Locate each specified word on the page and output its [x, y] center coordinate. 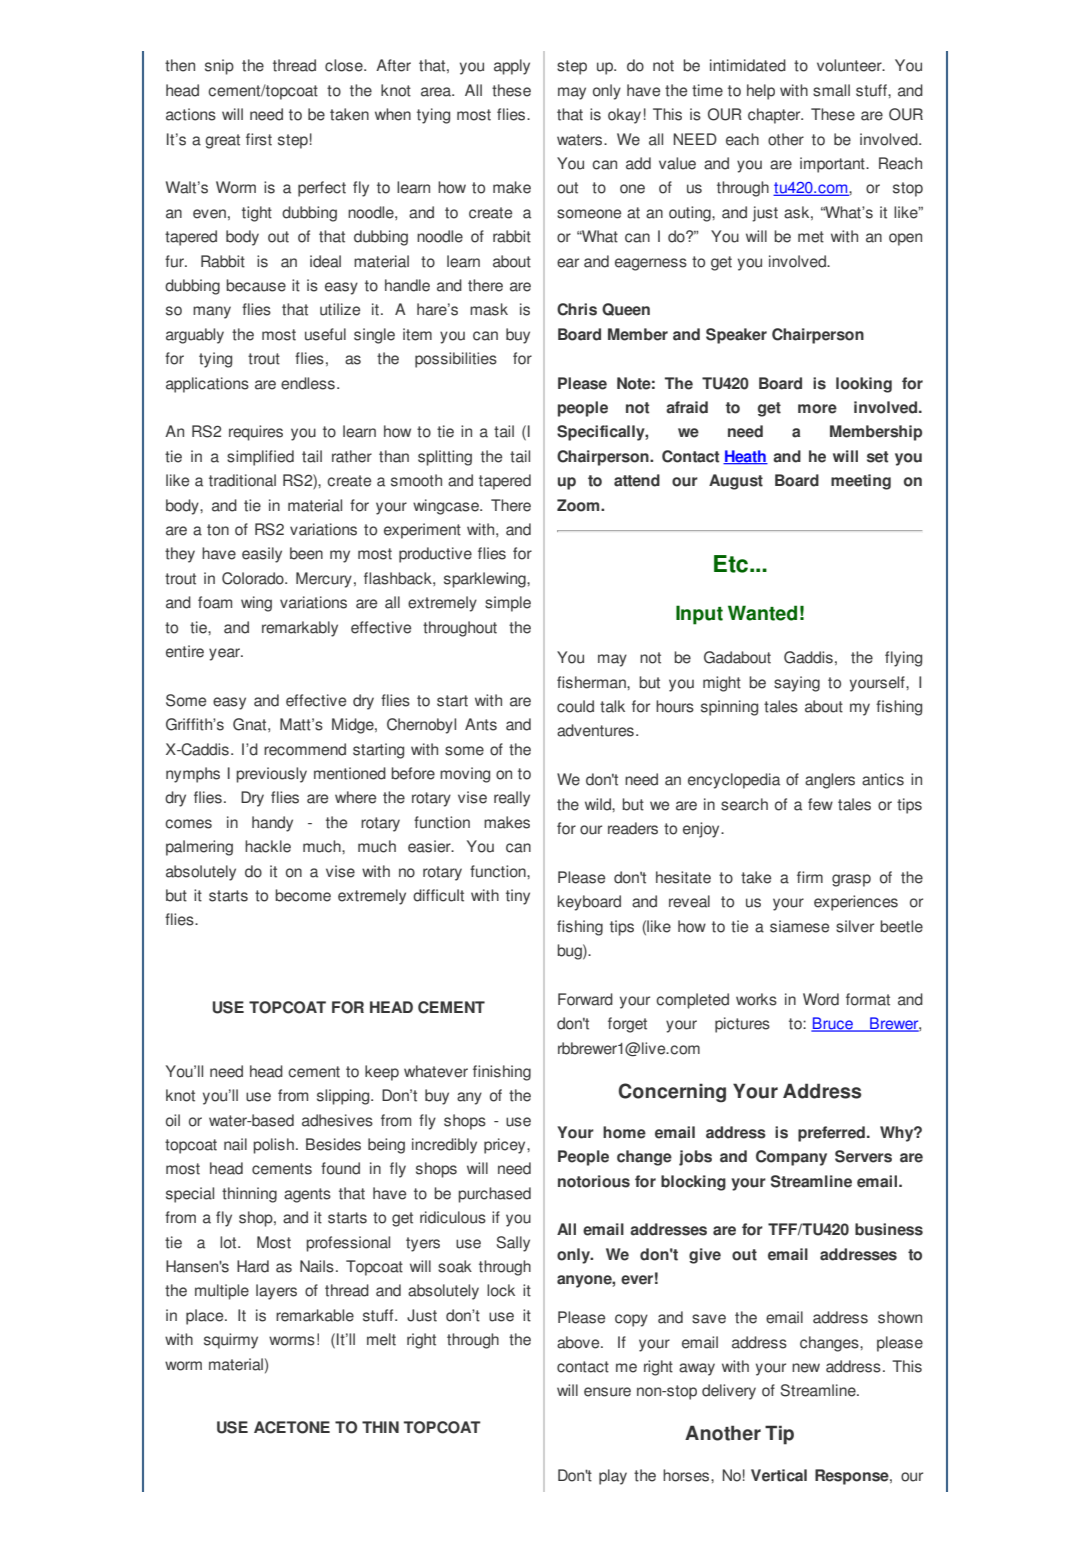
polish [273, 1146]
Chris [577, 309]
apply [512, 67]
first [259, 139]
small [831, 90]
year [226, 654]
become [303, 895]
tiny [518, 897]
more [817, 409]
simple [508, 604]
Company [791, 1158]
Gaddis [808, 657]
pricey [506, 1146]
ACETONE [292, 1427]
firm [810, 877]
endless [308, 383]
